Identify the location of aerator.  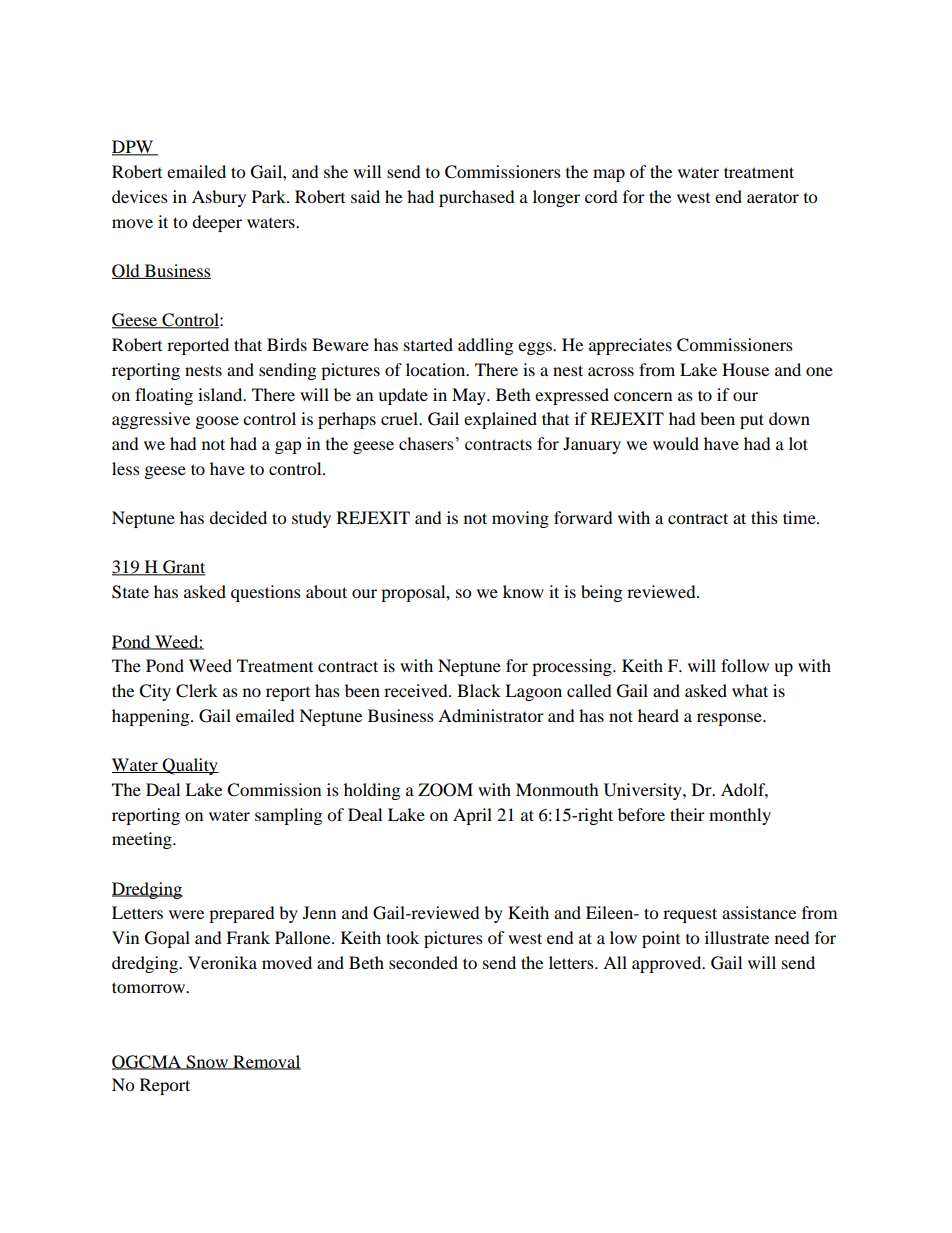
(773, 197).
